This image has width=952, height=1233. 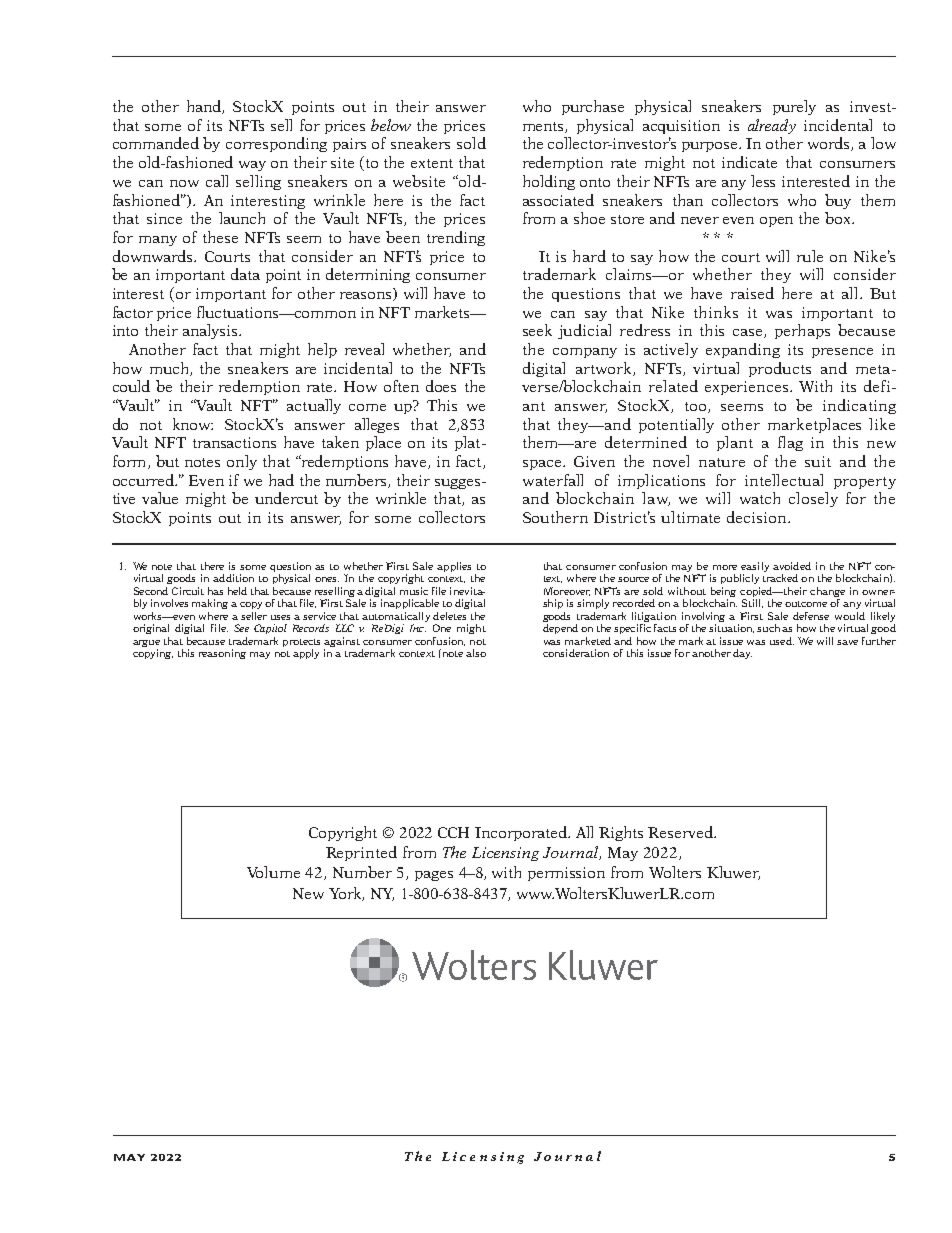 I want to click on defense, so click(x=811, y=616).
